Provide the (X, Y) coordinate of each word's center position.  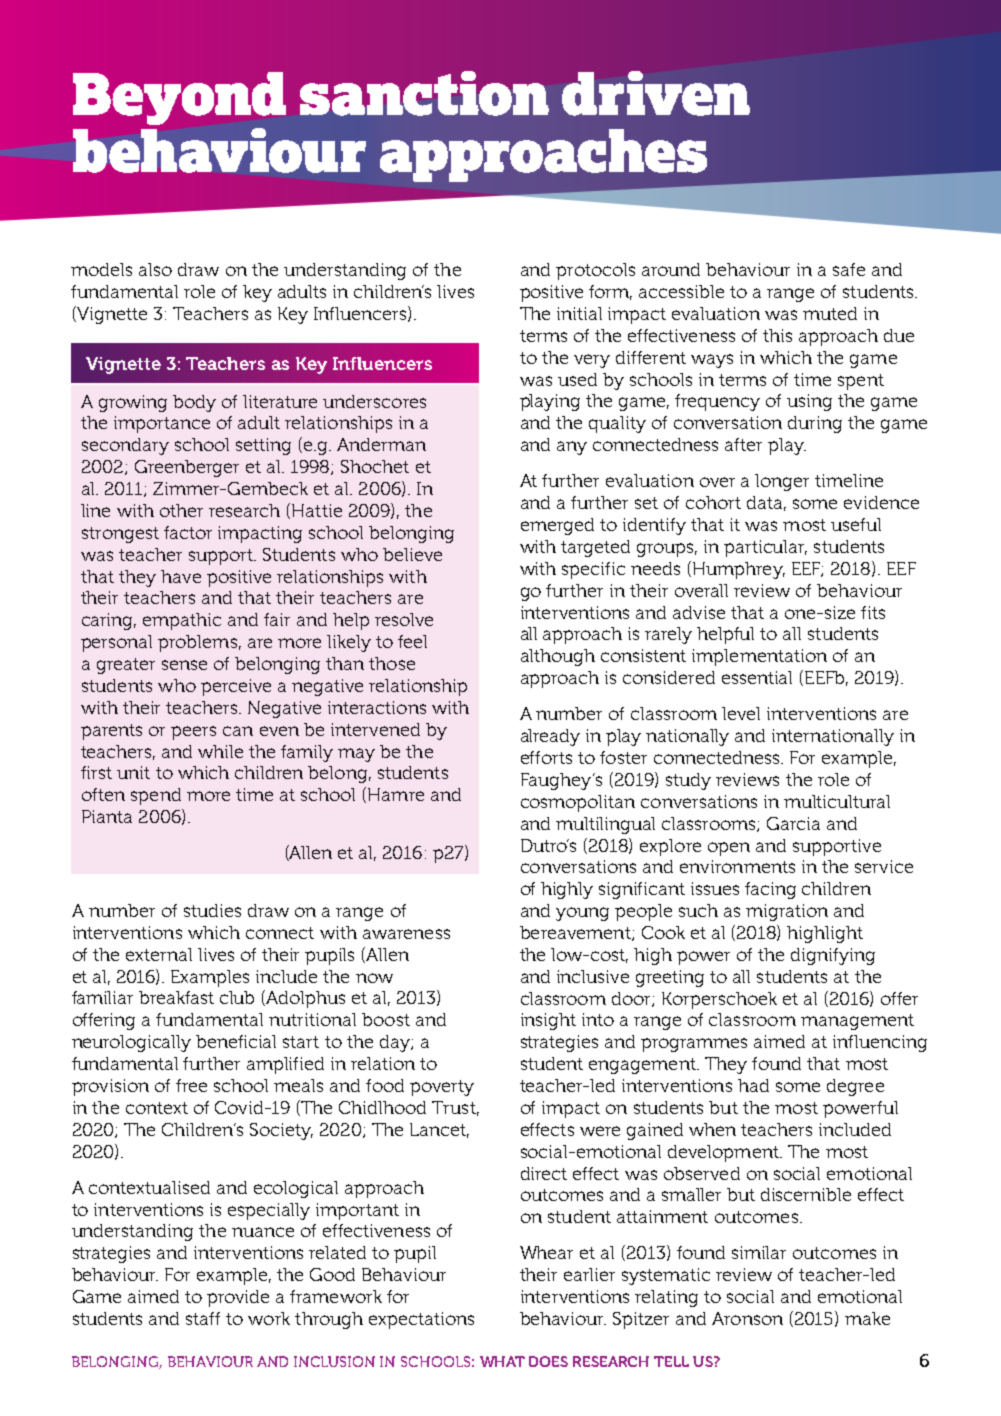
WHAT (502, 1361)
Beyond (179, 98)
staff (203, 1318)
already (550, 737)
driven (656, 93)
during (815, 424)
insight (548, 1021)
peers (193, 733)
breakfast (176, 997)
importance (162, 424)
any (572, 448)
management (857, 1022)
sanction (424, 93)
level (741, 713)
